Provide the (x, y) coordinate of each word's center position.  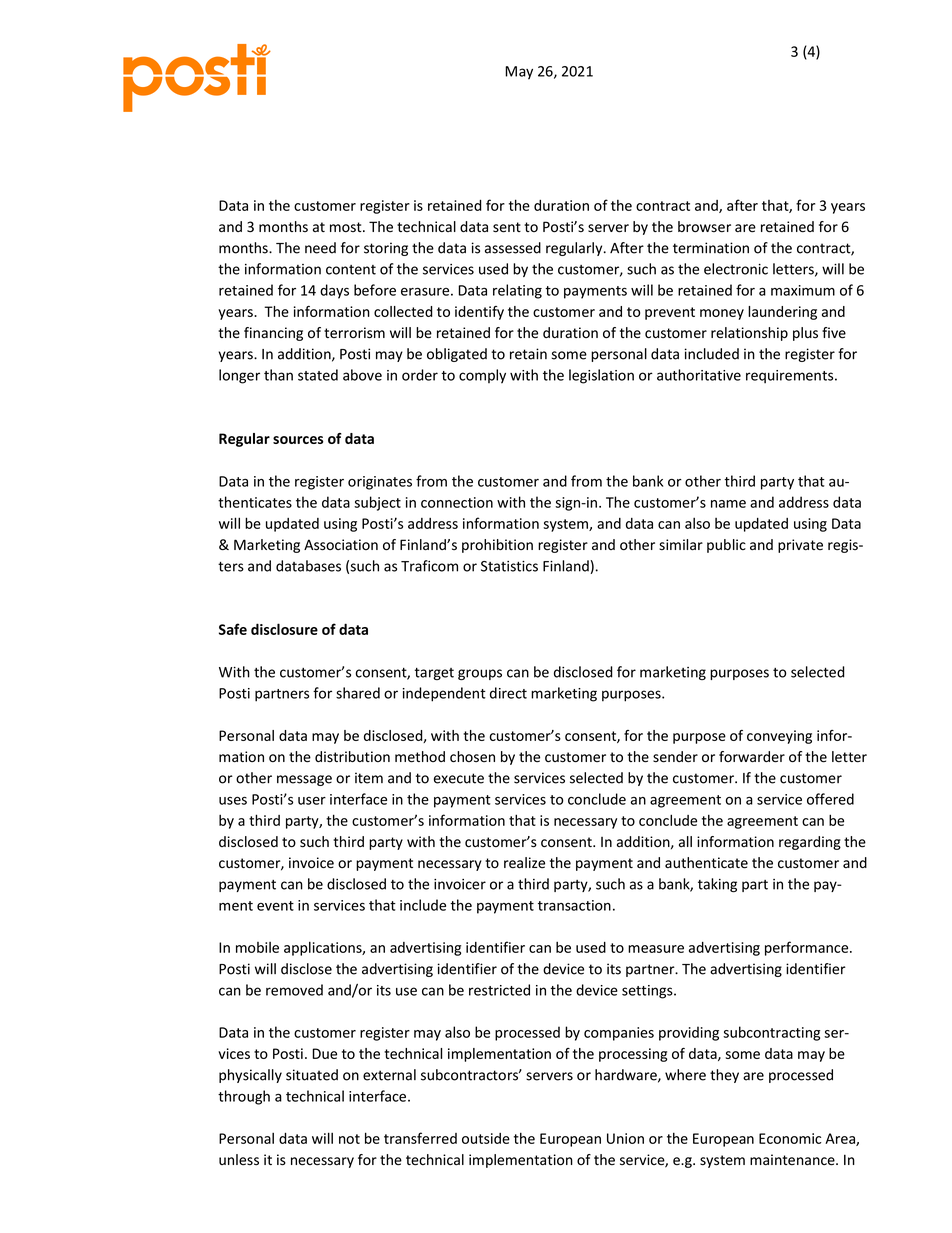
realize (524, 863)
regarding (810, 843)
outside (486, 1138)
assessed (513, 248)
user (312, 801)
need (320, 248)
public (726, 546)
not (349, 1139)
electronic (736, 269)
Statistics (509, 566)
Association (341, 545)
